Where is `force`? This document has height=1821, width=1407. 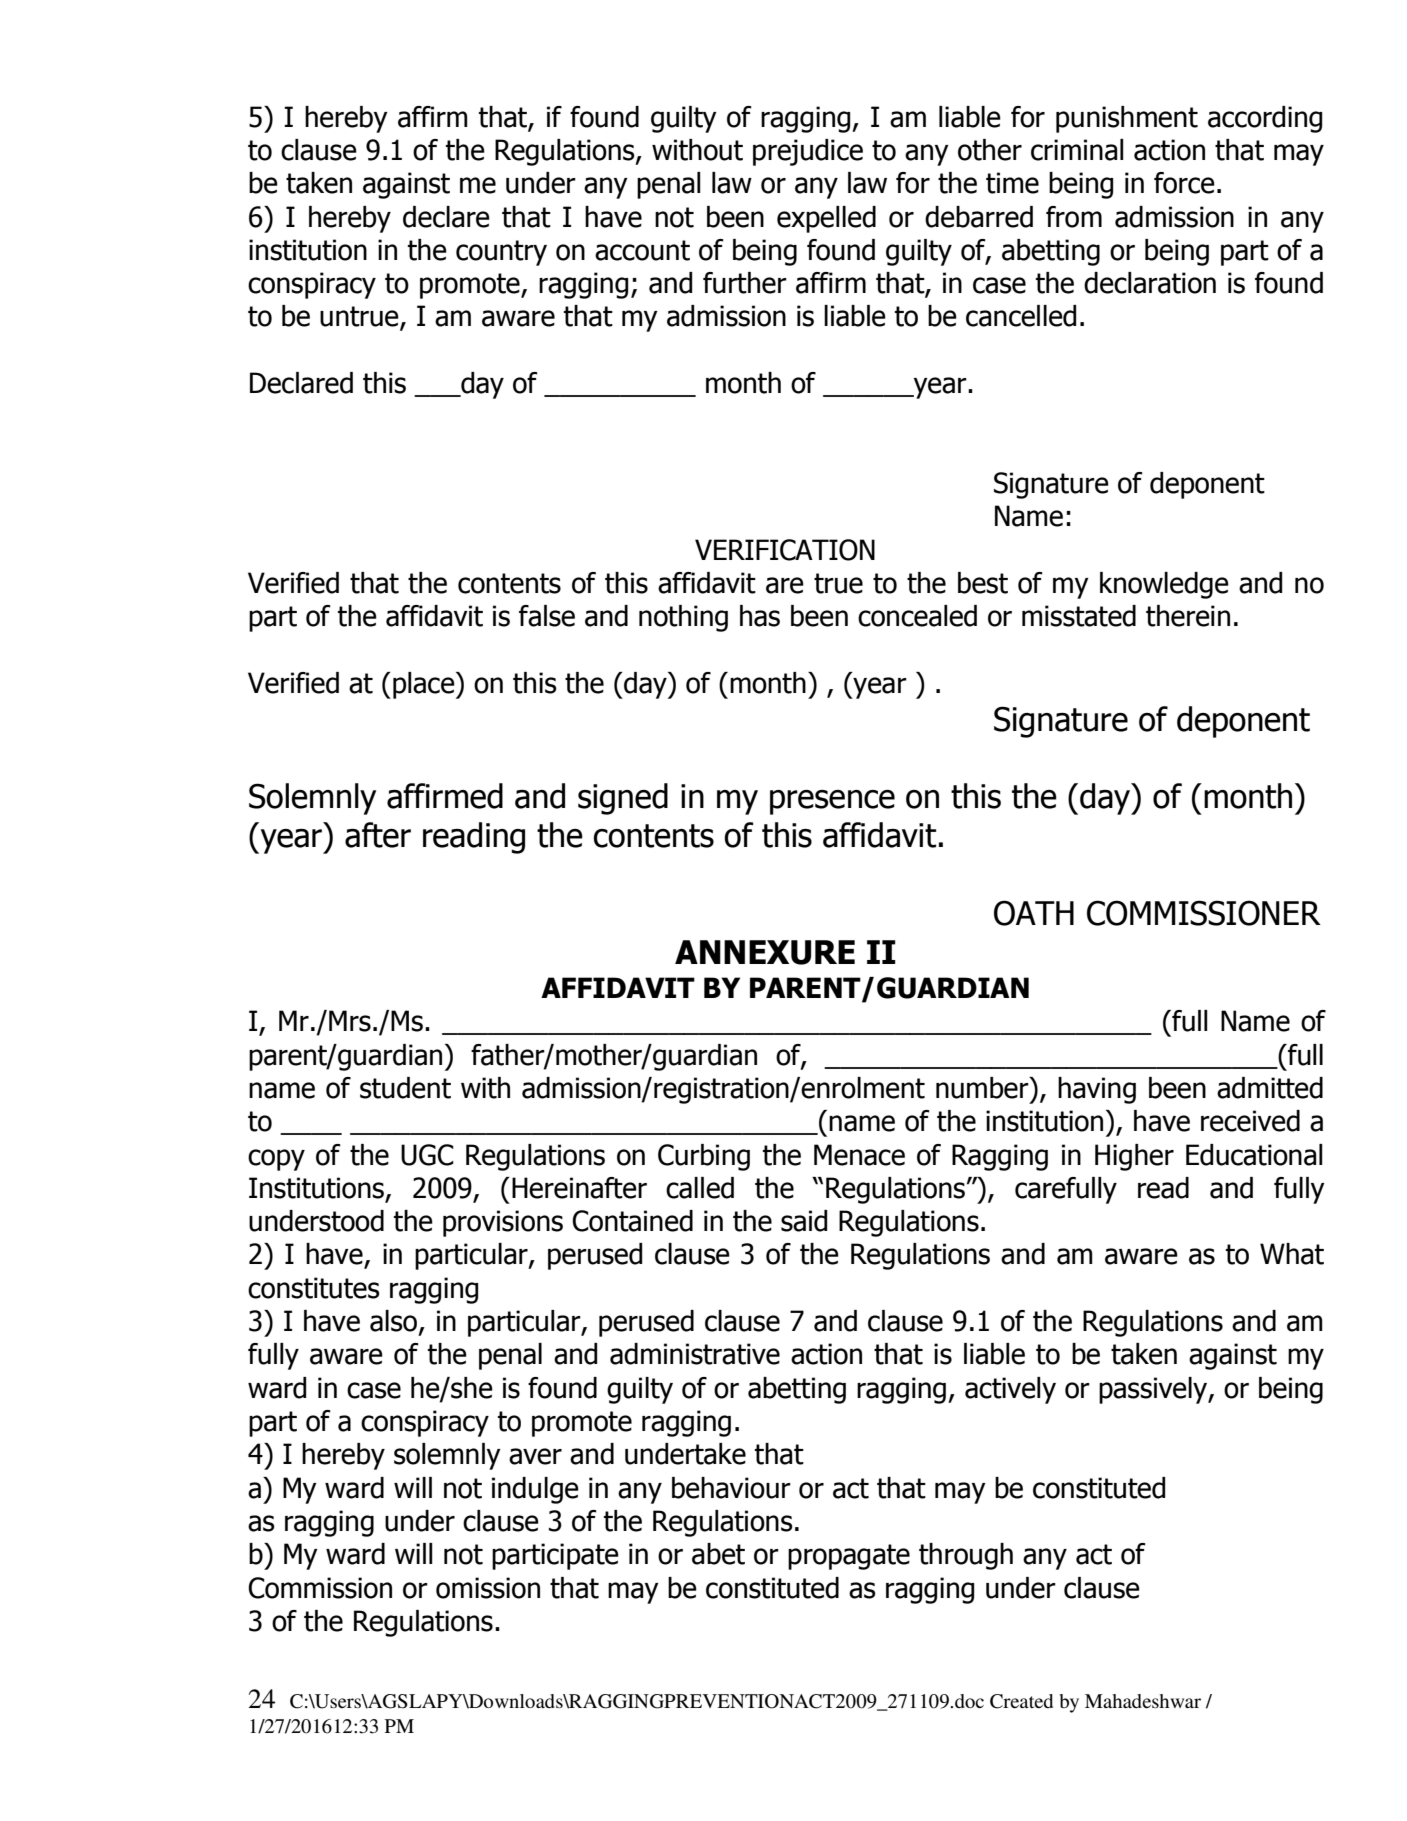 force is located at coordinates (1184, 183).
